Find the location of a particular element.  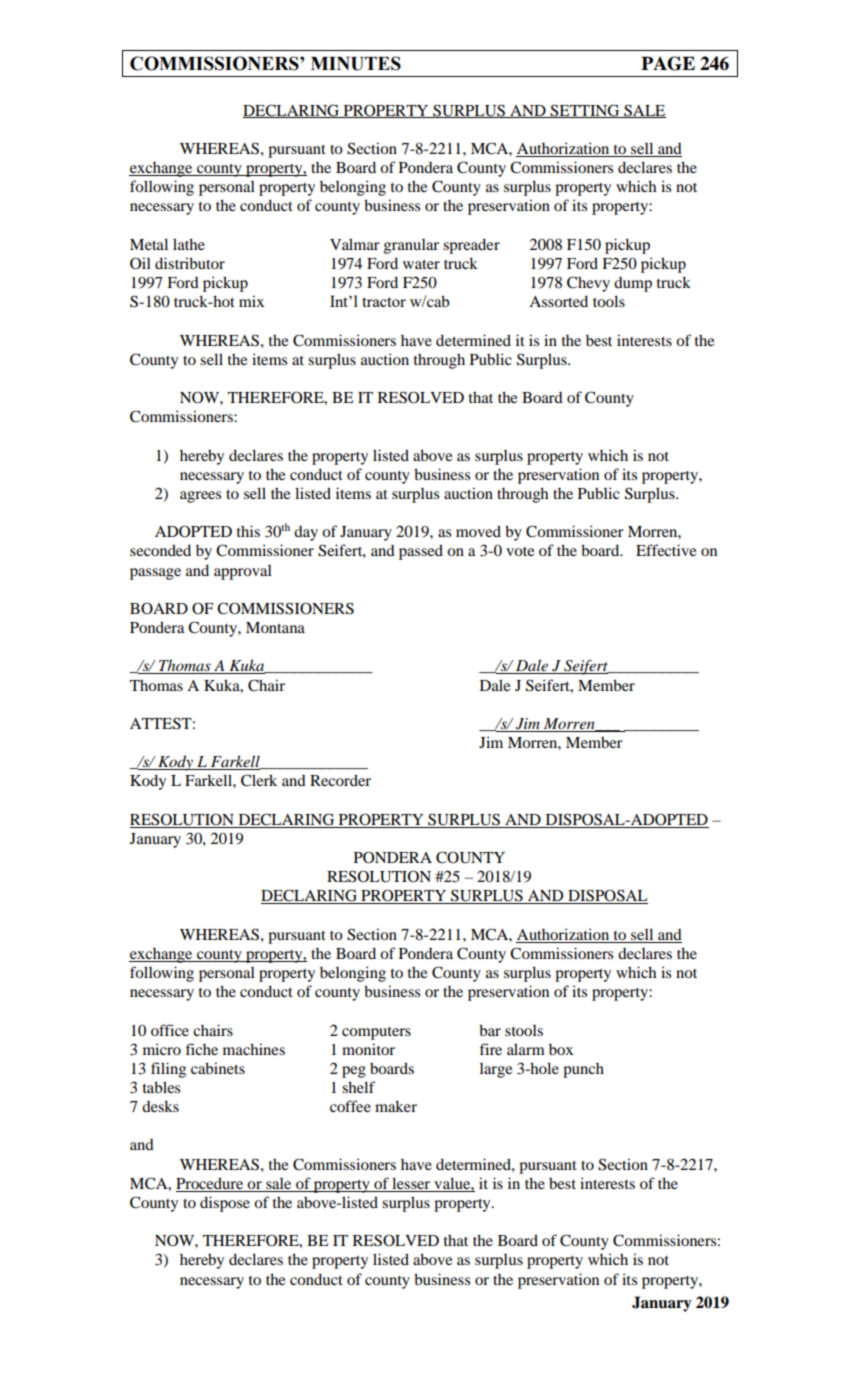

water is located at coordinates (421, 264).
